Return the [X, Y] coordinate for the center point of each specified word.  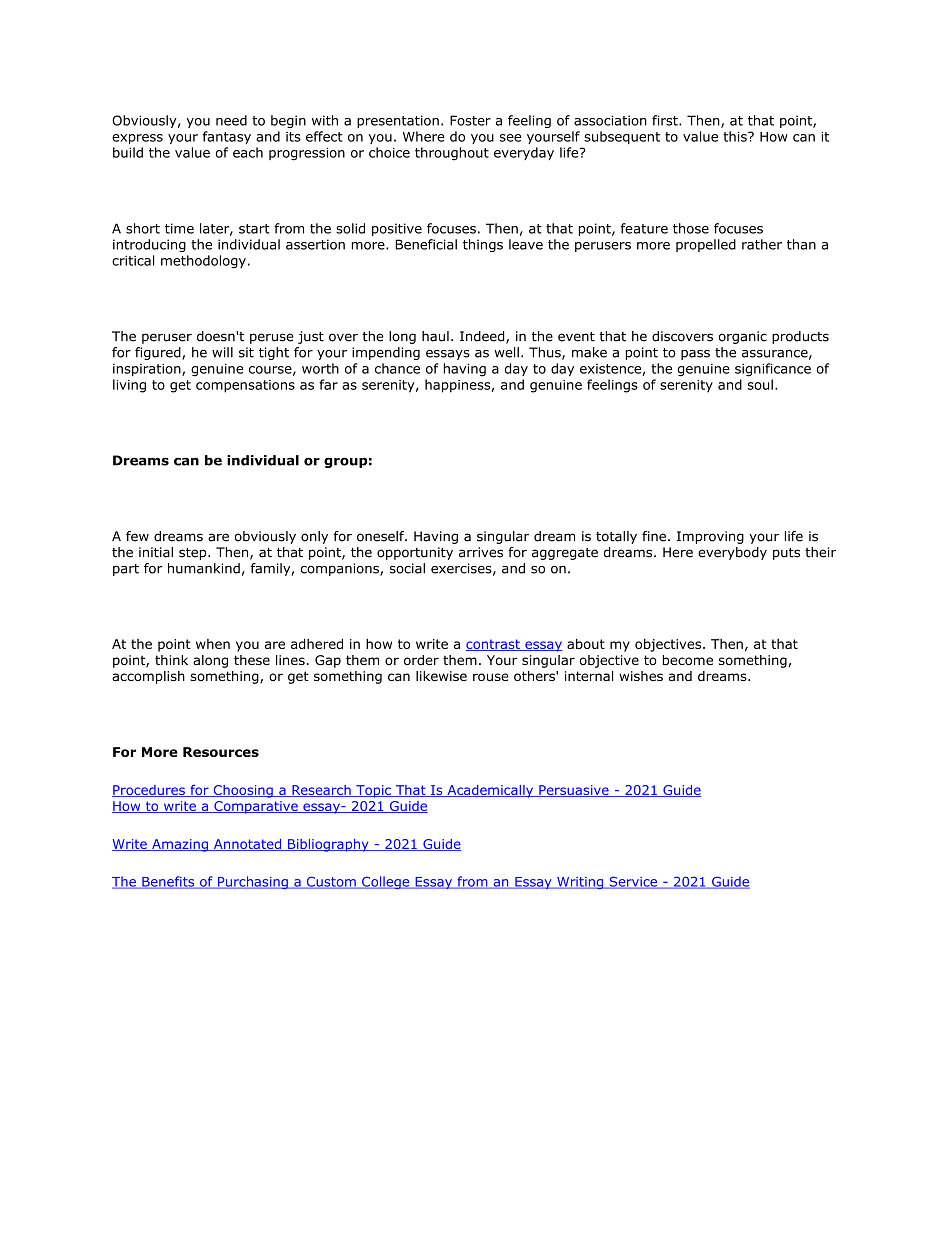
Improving [710, 537]
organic [743, 337]
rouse [491, 677]
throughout [452, 154]
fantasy [227, 137]
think [171, 660]
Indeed [483, 337]
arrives [481, 552]
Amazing [180, 845]
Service [633, 882]
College [386, 882]
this [736, 136]
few [137, 536]
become [688, 660]
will [222, 352]
